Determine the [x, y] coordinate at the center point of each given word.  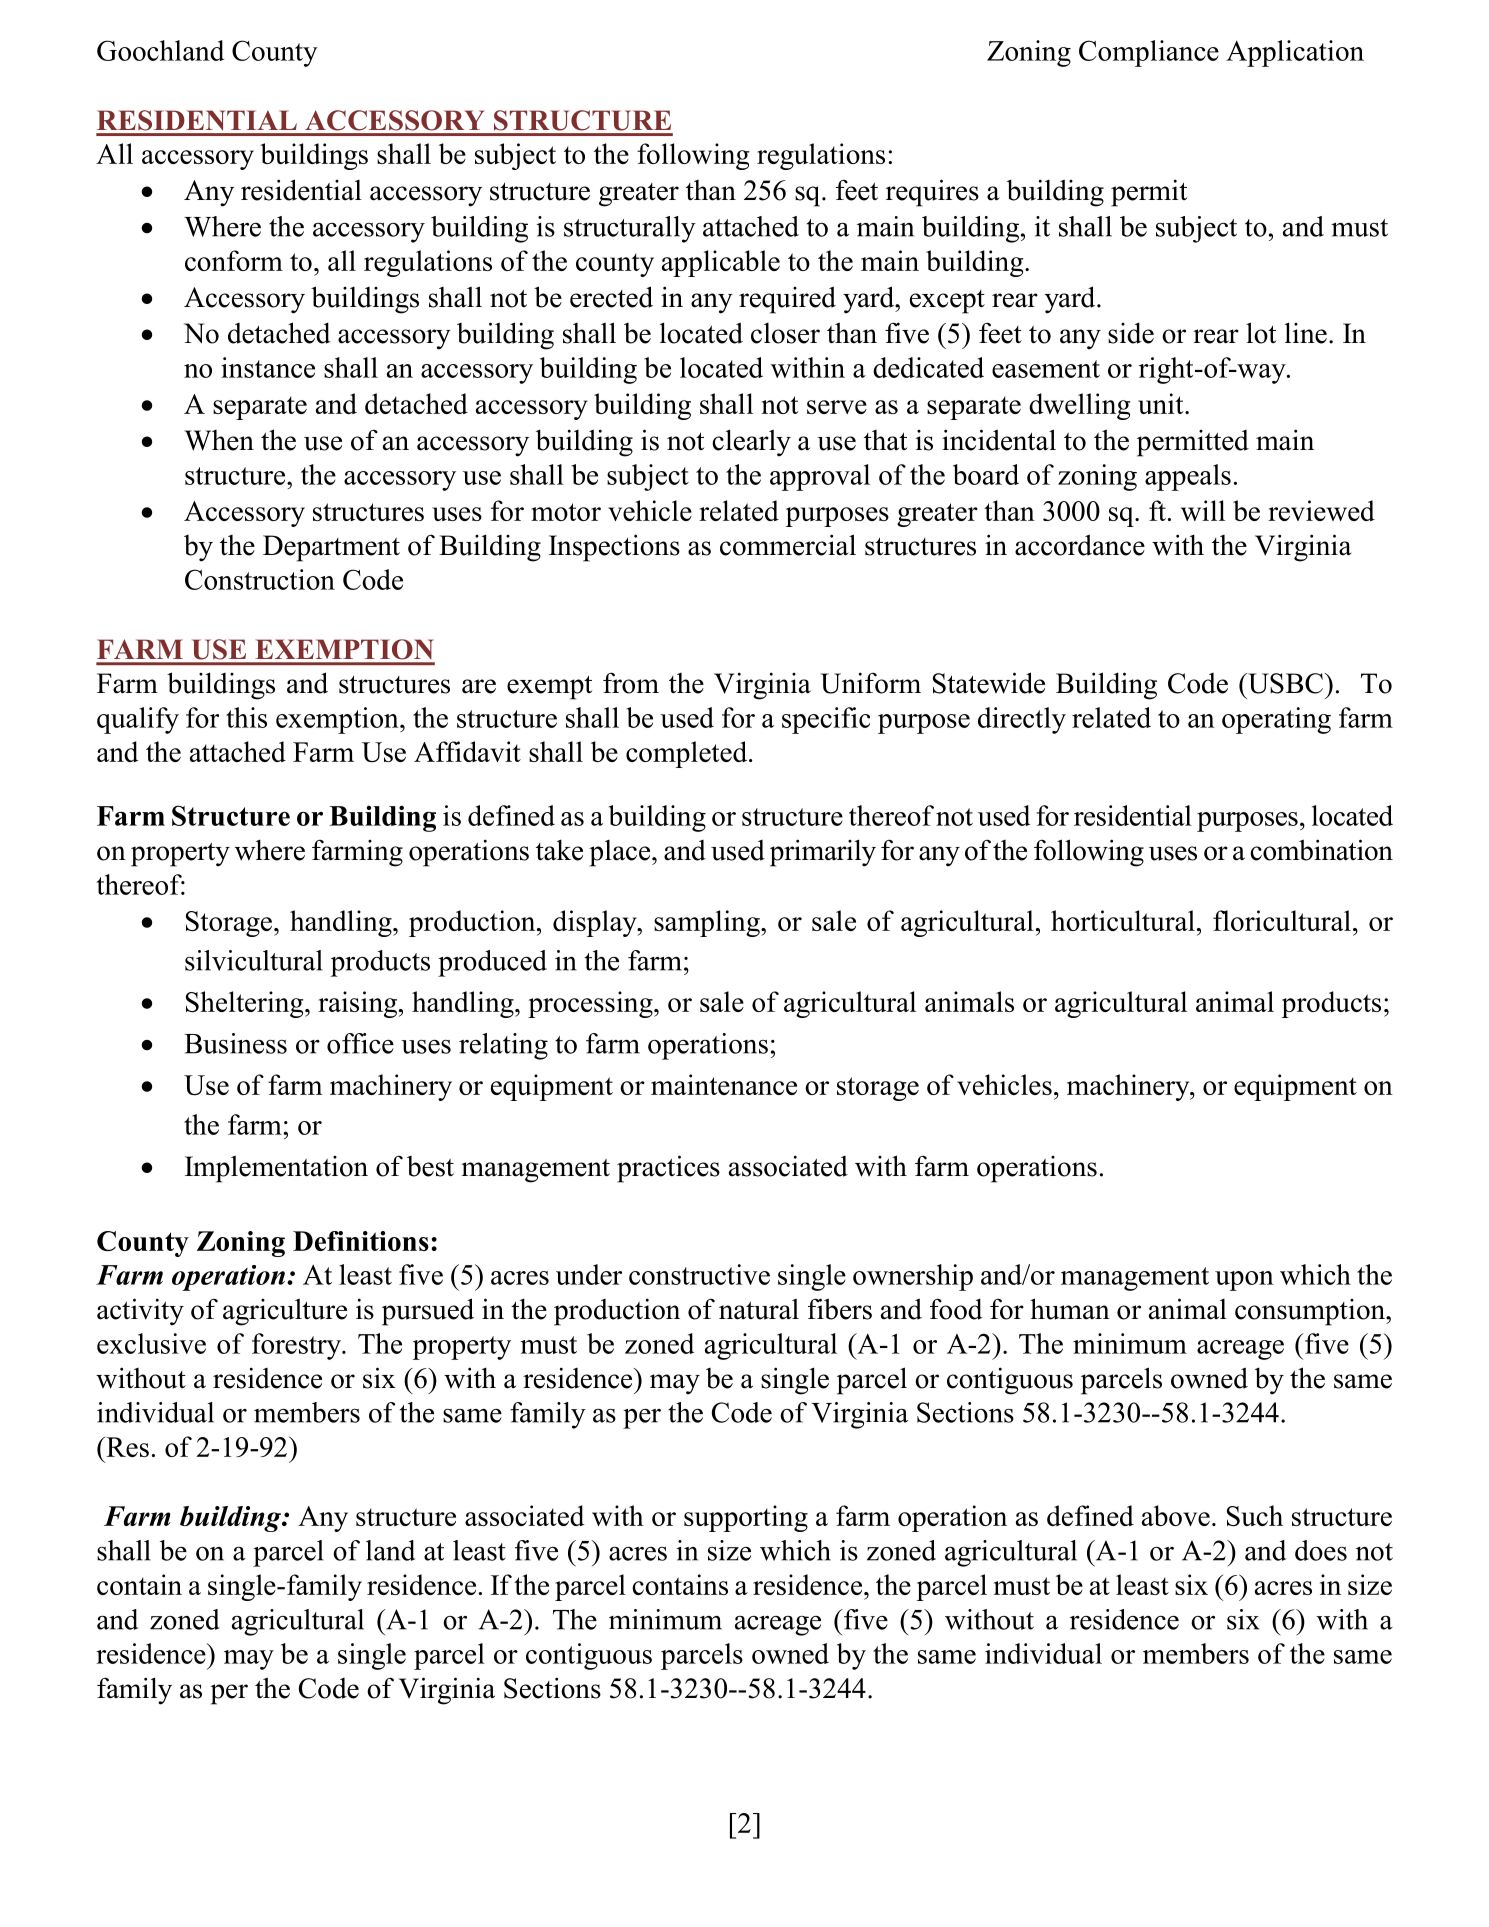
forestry [297, 1346]
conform [234, 260]
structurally [630, 229]
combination [1321, 850]
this [246, 717]
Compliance [1149, 53]
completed [688, 754]
